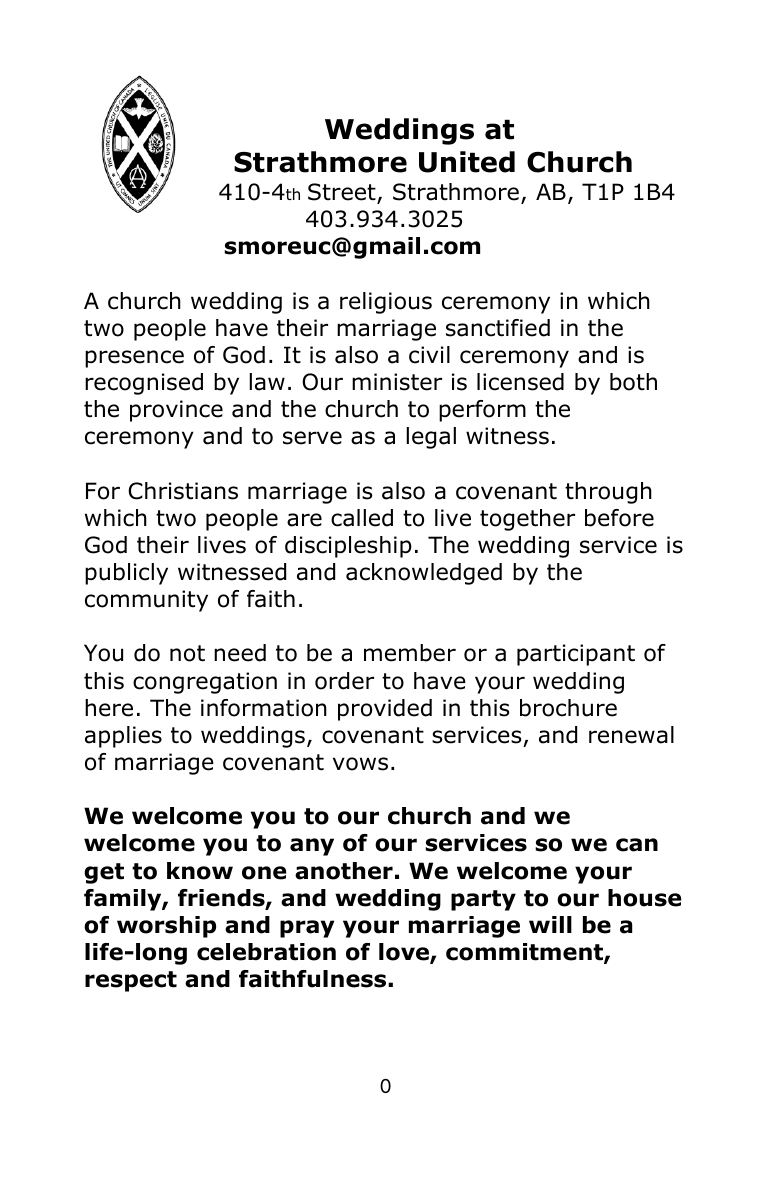 The height and width of the image is (1188, 769). What do you see at coordinates (205, 683) in the image?
I see `congregation` at bounding box center [205, 683].
